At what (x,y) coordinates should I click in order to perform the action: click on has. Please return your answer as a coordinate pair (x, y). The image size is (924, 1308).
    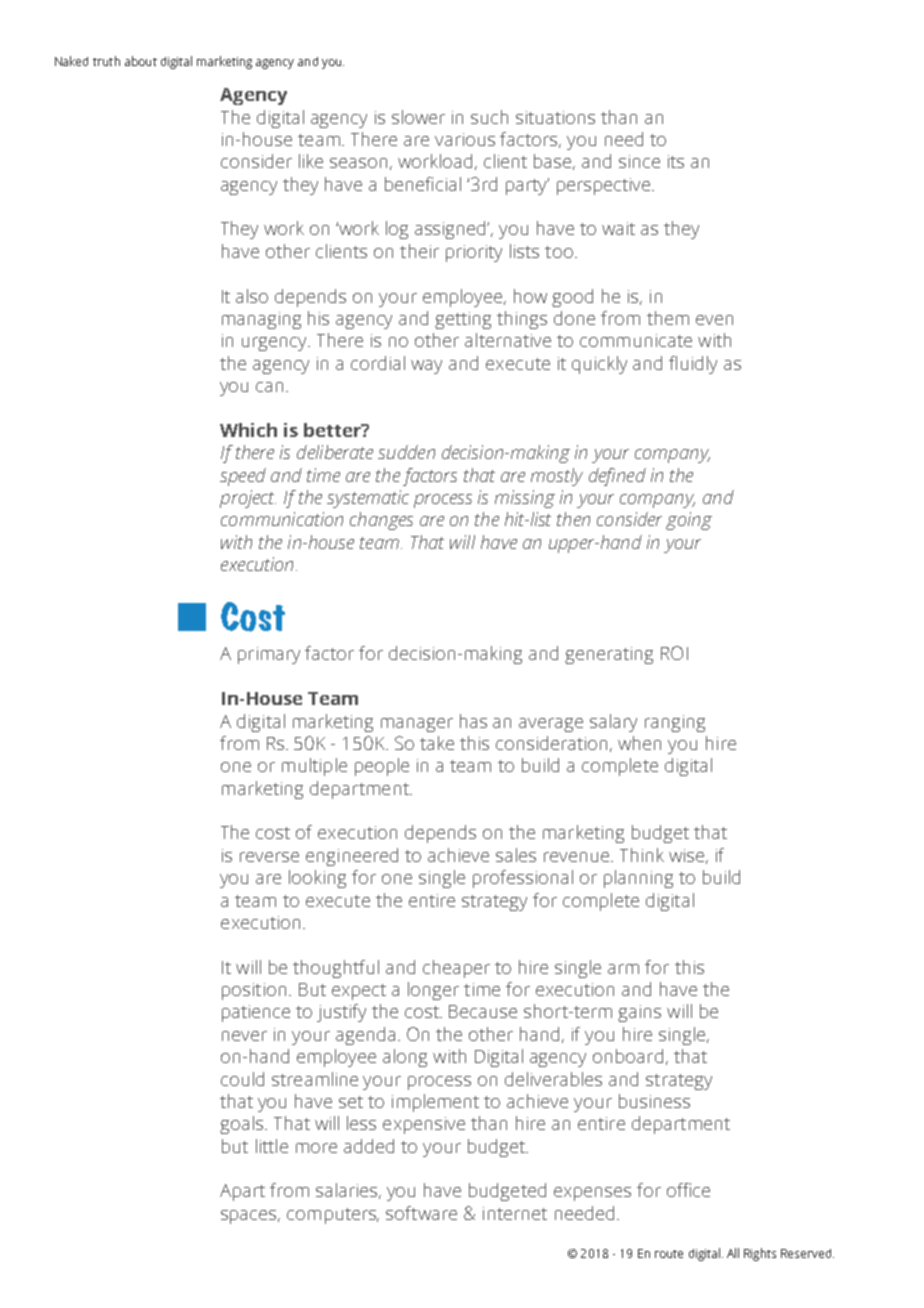
    Looking at the image, I should click on (473, 721).
